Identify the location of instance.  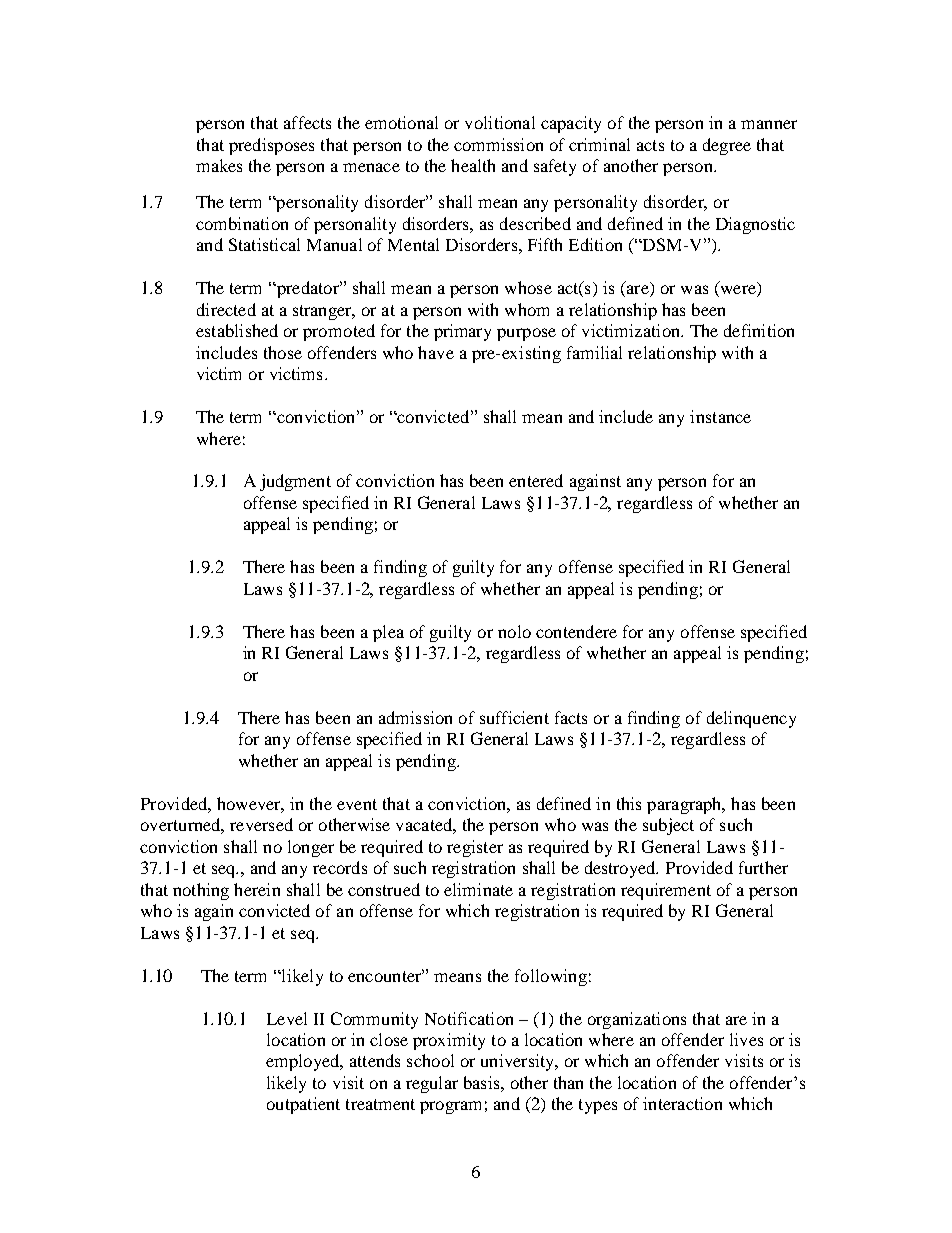
(720, 416).
